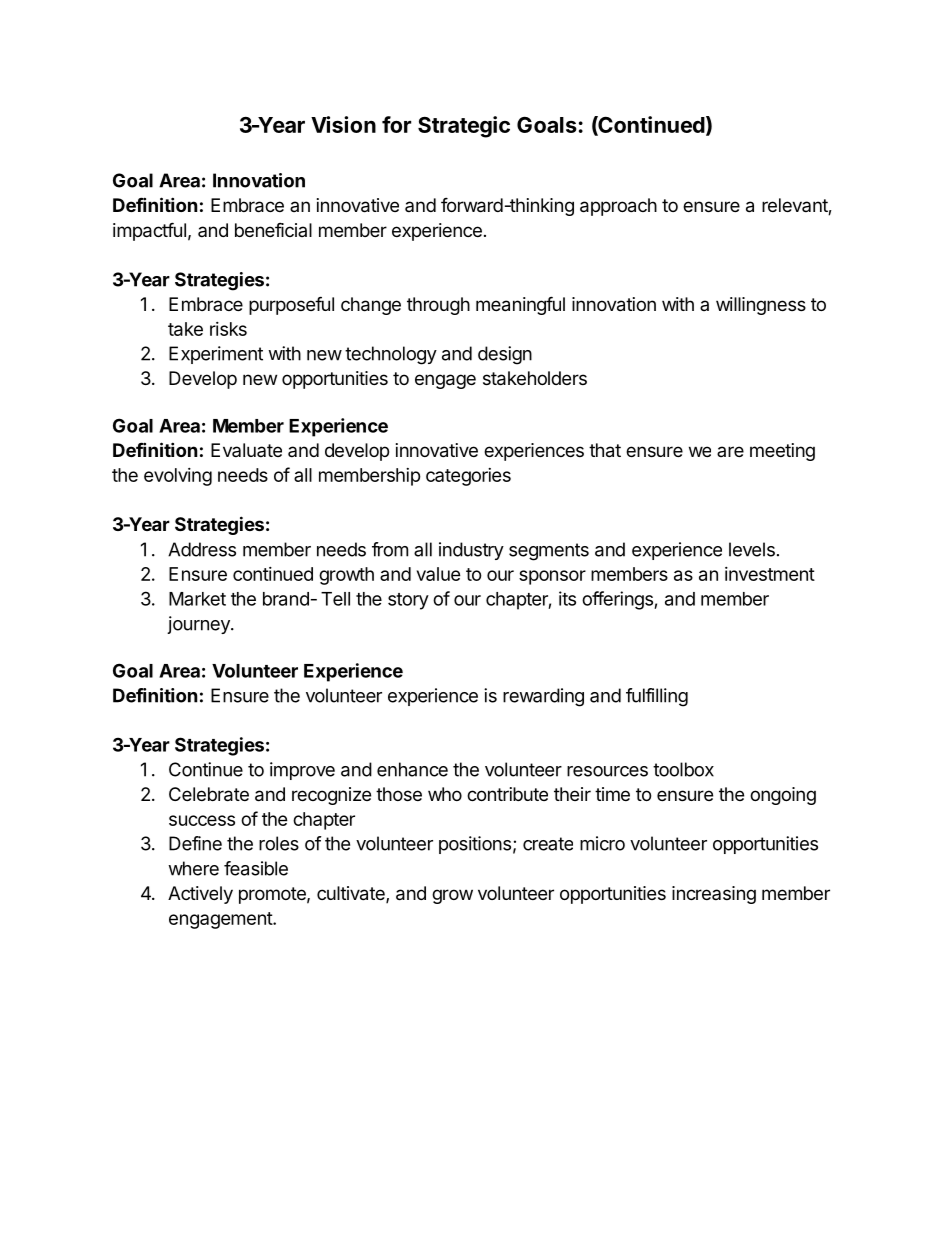 This document has height=1233, width=952. Describe the element at coordinates (618, 207) in the document. I see `approach` at that location.
